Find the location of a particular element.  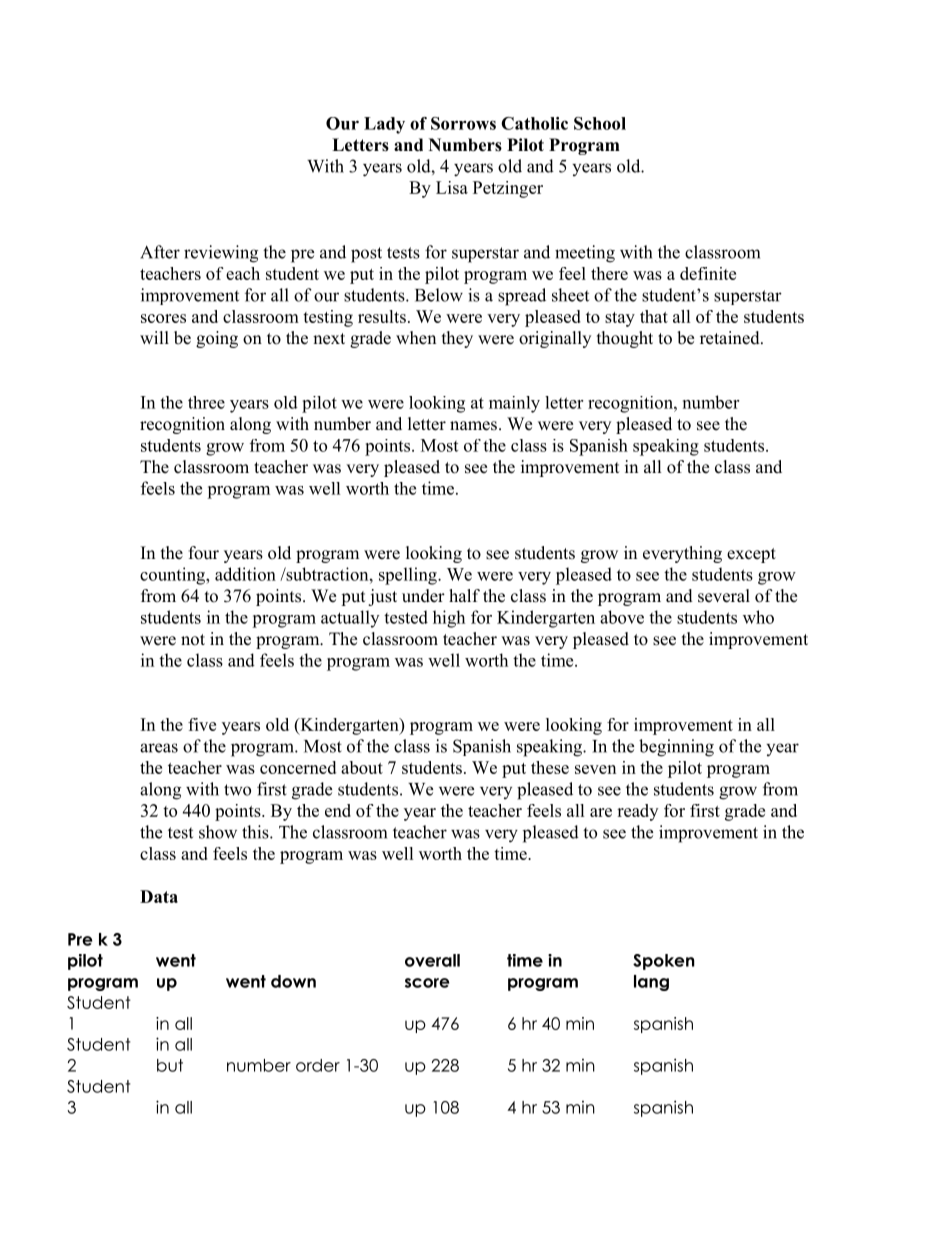

reviewing is located at coordinates (221, 254).
